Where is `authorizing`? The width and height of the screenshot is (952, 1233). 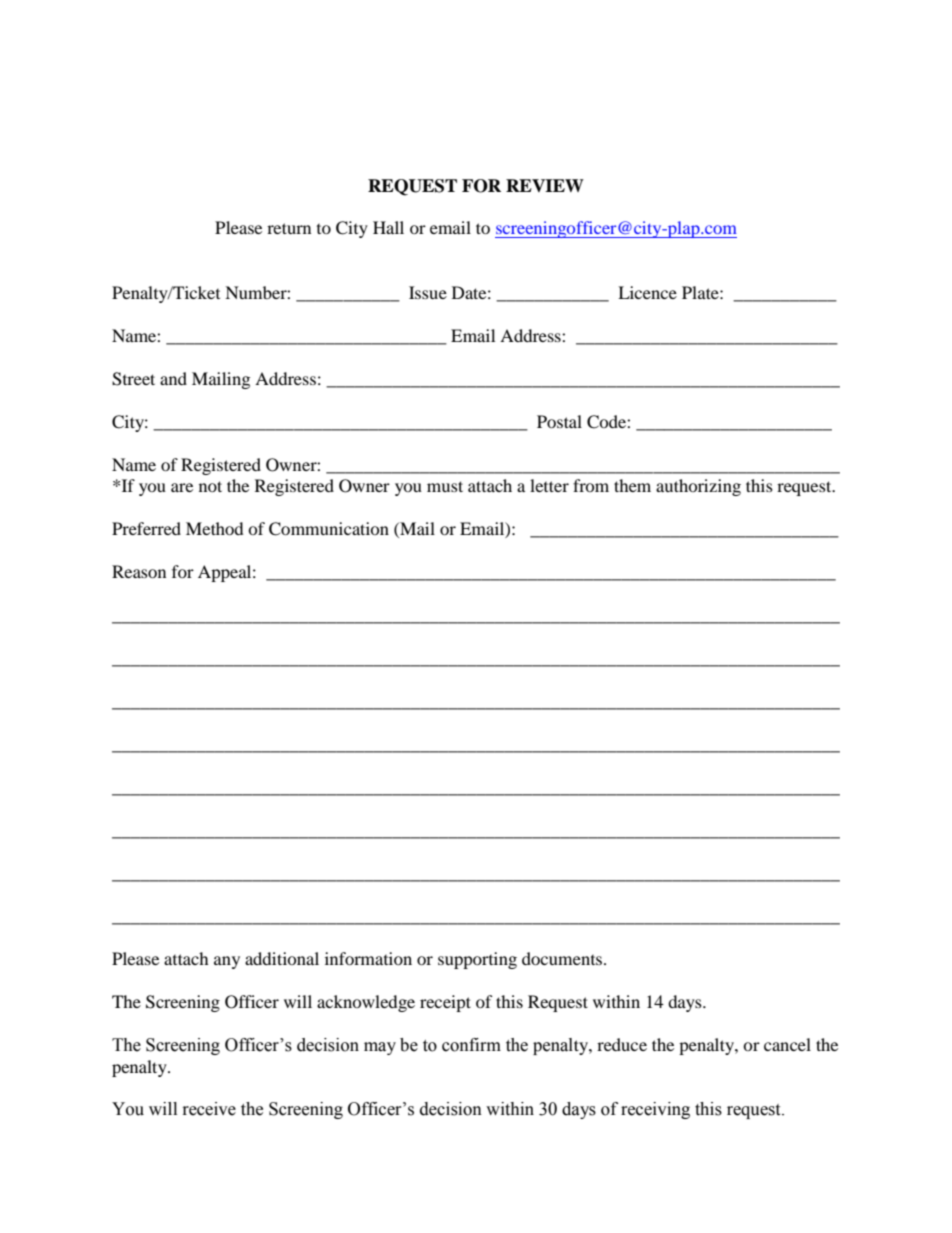 authorizing is located at coordinates (698, 487).
